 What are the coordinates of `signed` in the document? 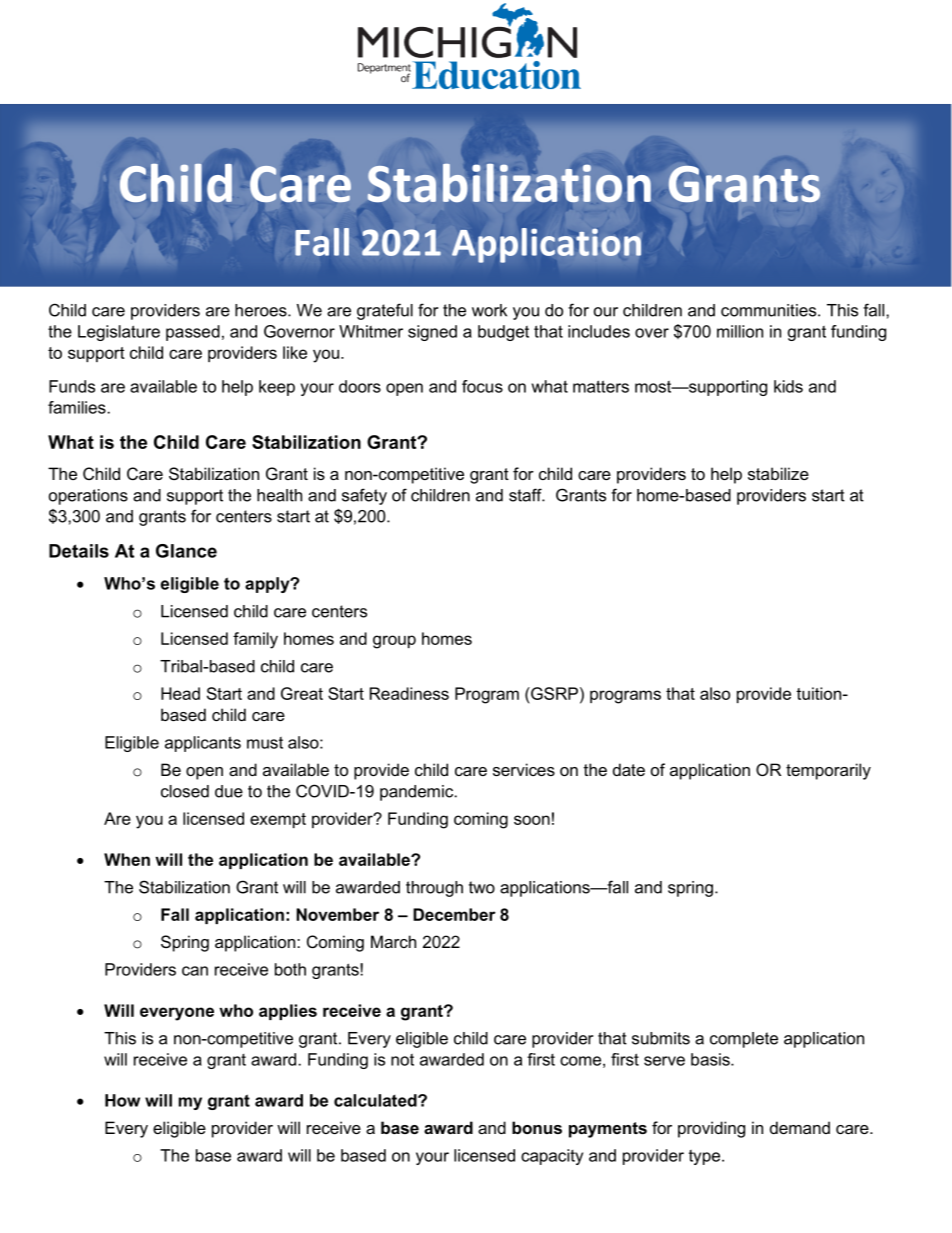 It's located at (432, 333).
